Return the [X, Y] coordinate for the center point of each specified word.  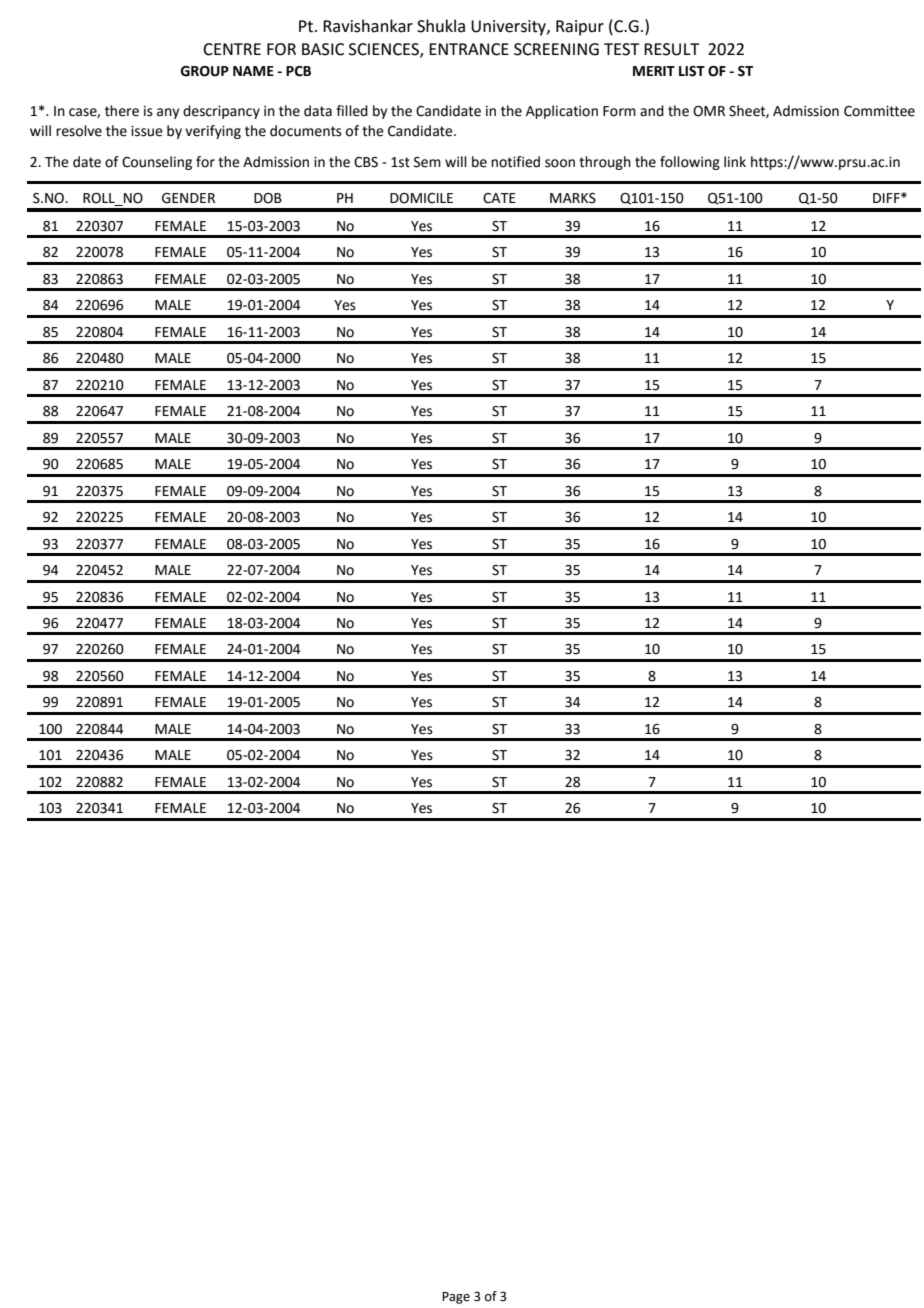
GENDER [188, 198]
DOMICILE [421, 198]
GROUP [204, 71]
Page [456, 1298]
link [735, 161]
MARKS [573, 198]
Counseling [157, 163]
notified [515, 162]
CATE [499, 198]
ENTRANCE [469, 49]
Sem [427, 162]
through [605, 163]
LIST [692, 71]
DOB [268, 198]
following [690, 163]
